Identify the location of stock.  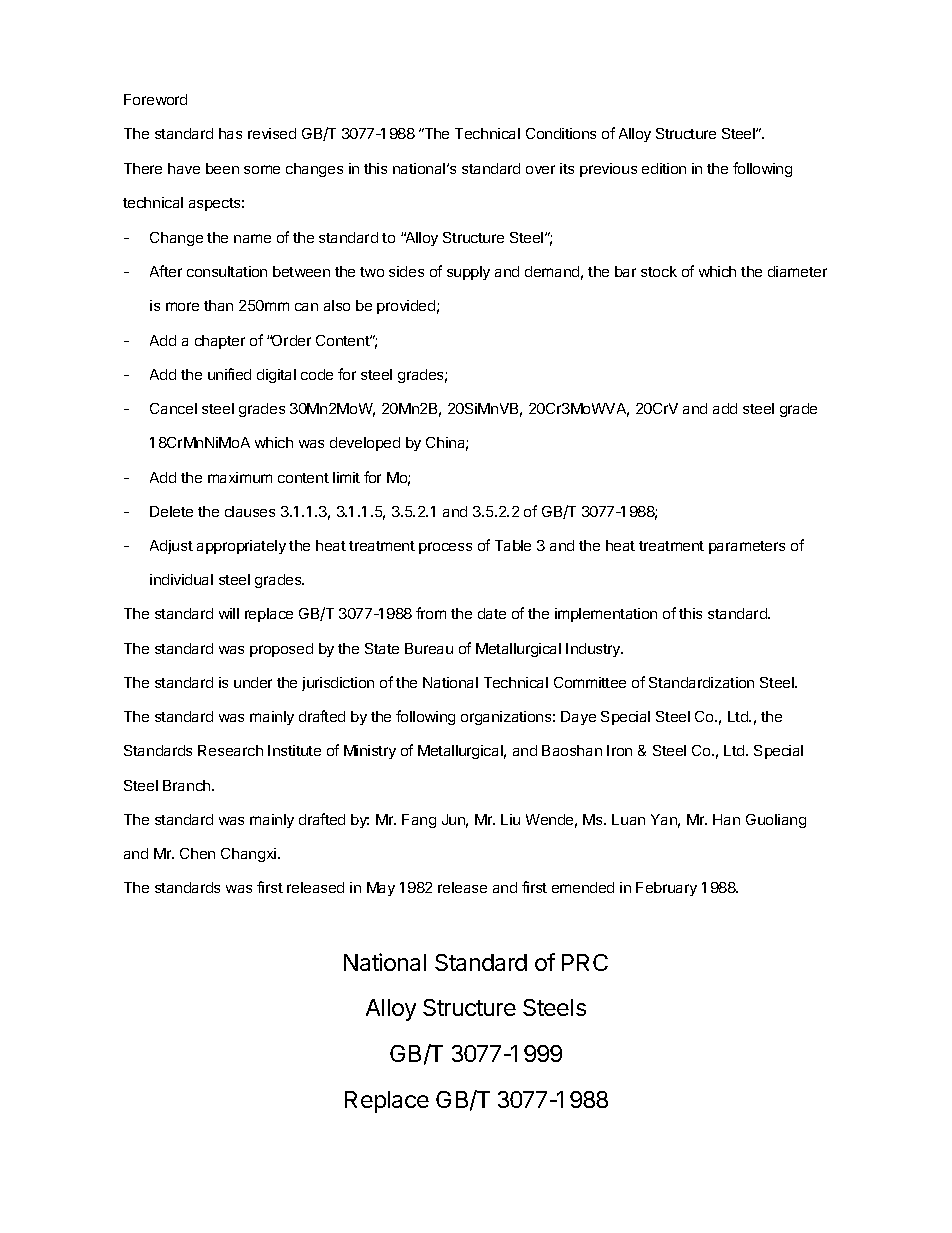
(659, 271).
